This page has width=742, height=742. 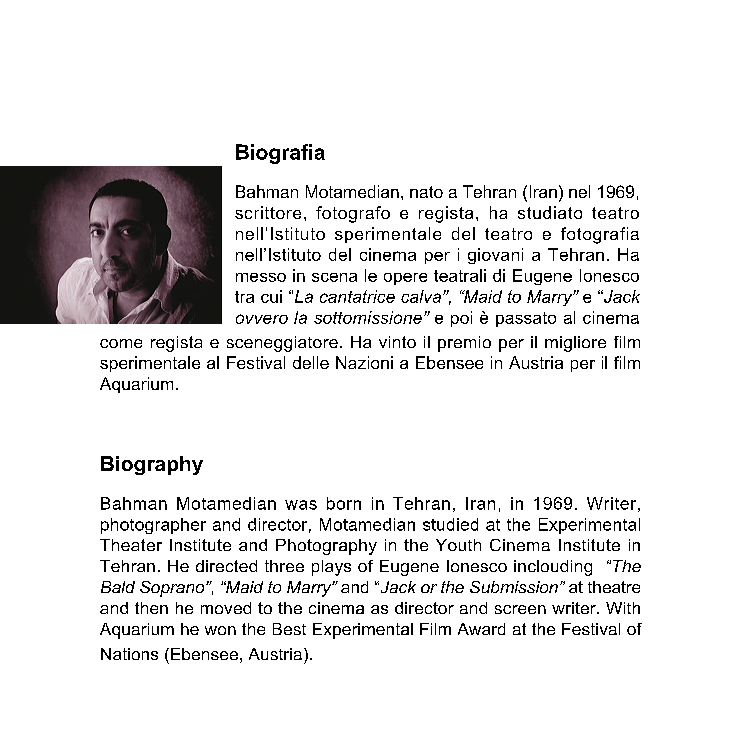 I want to click on Best, so click(x=289, y=629).
